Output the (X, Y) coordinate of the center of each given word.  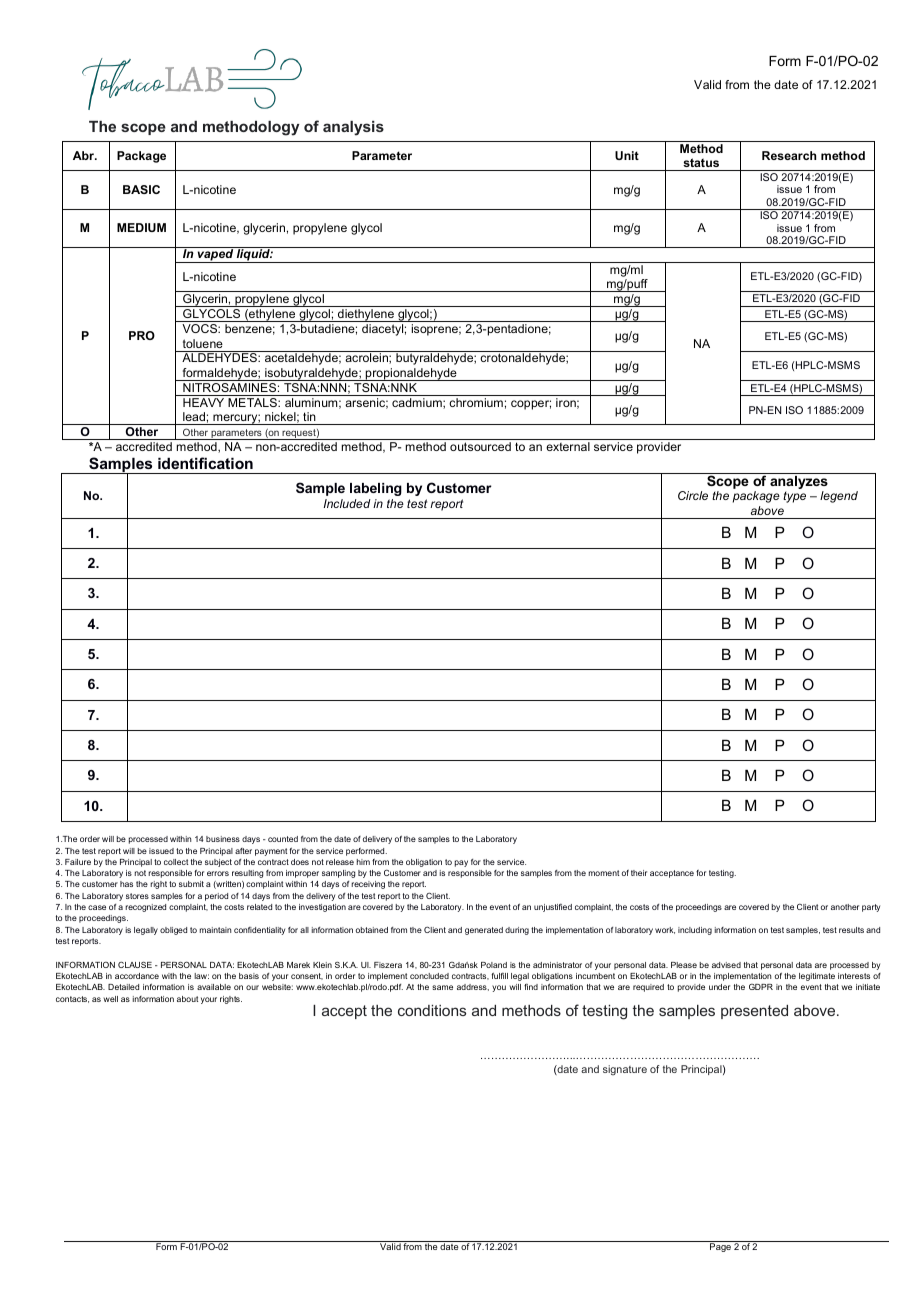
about (187, 999)
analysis (353, 128)
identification (205, 463)
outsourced (480, 446)
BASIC (141, 189)
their (639, 873)
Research (789, 155)
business (223, 839)
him (363, 862)
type (794, 497)
